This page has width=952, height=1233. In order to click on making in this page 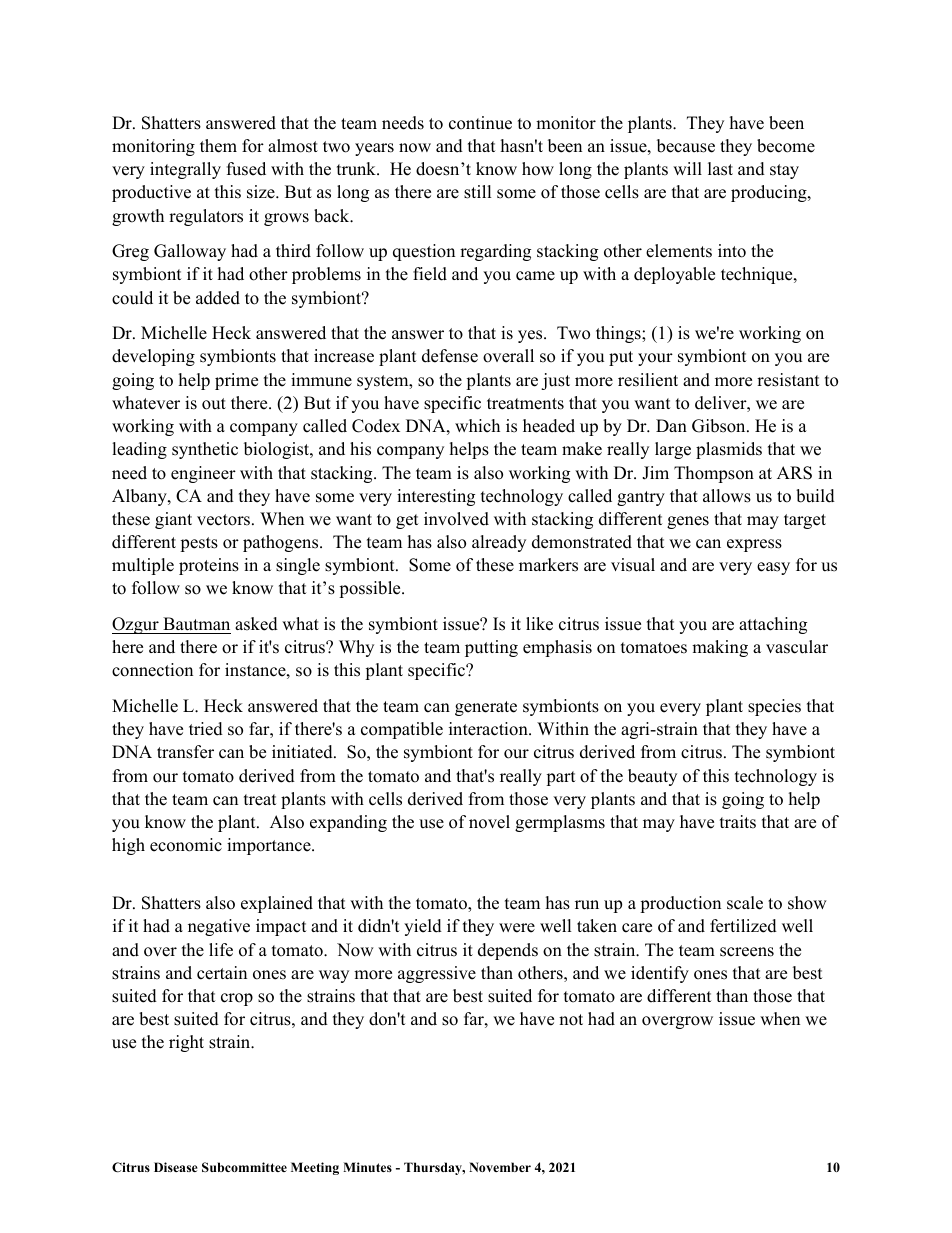, I will do `click(720, 648)`.
